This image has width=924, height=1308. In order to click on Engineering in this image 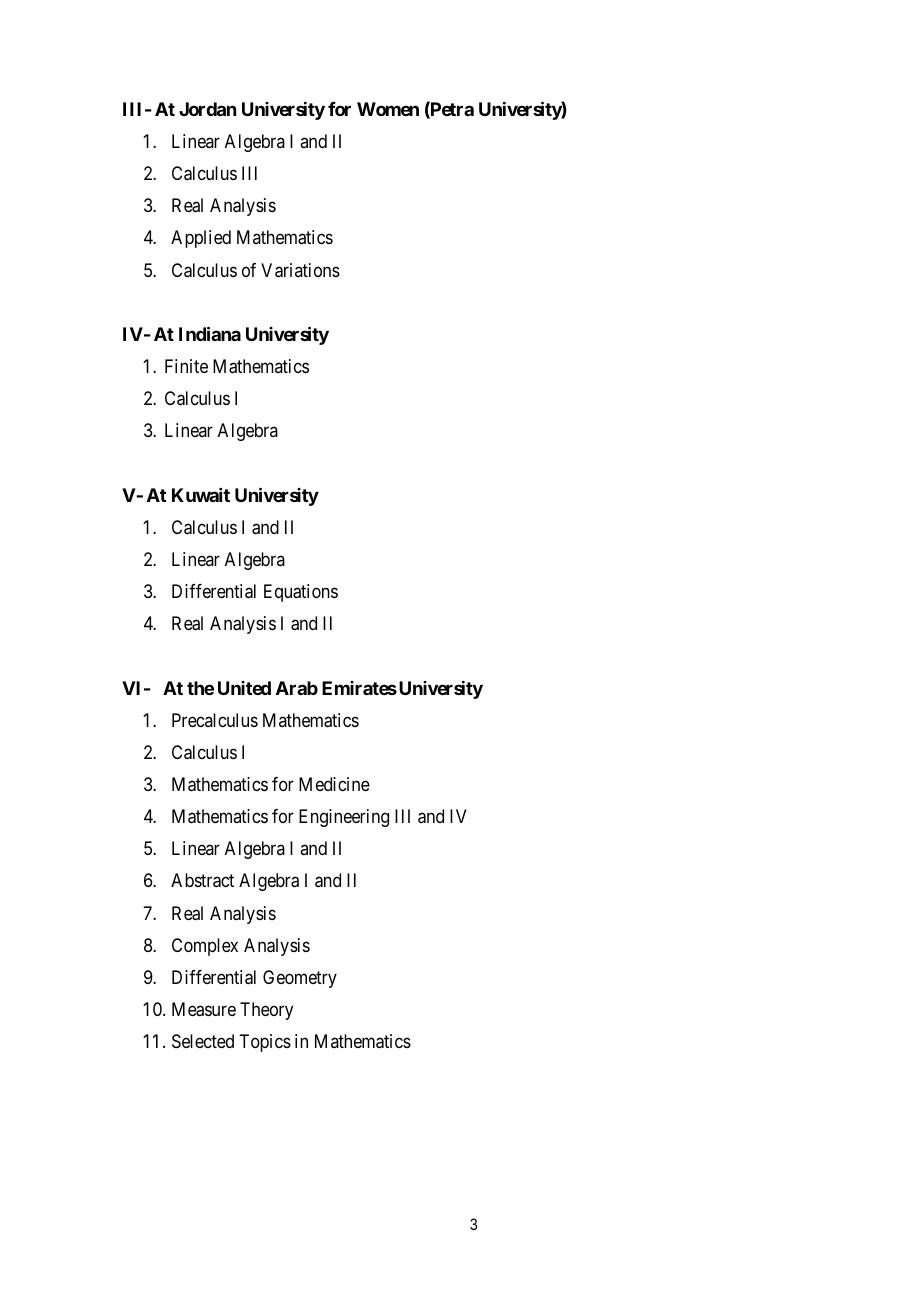, I will do `click(344, 818)`.
